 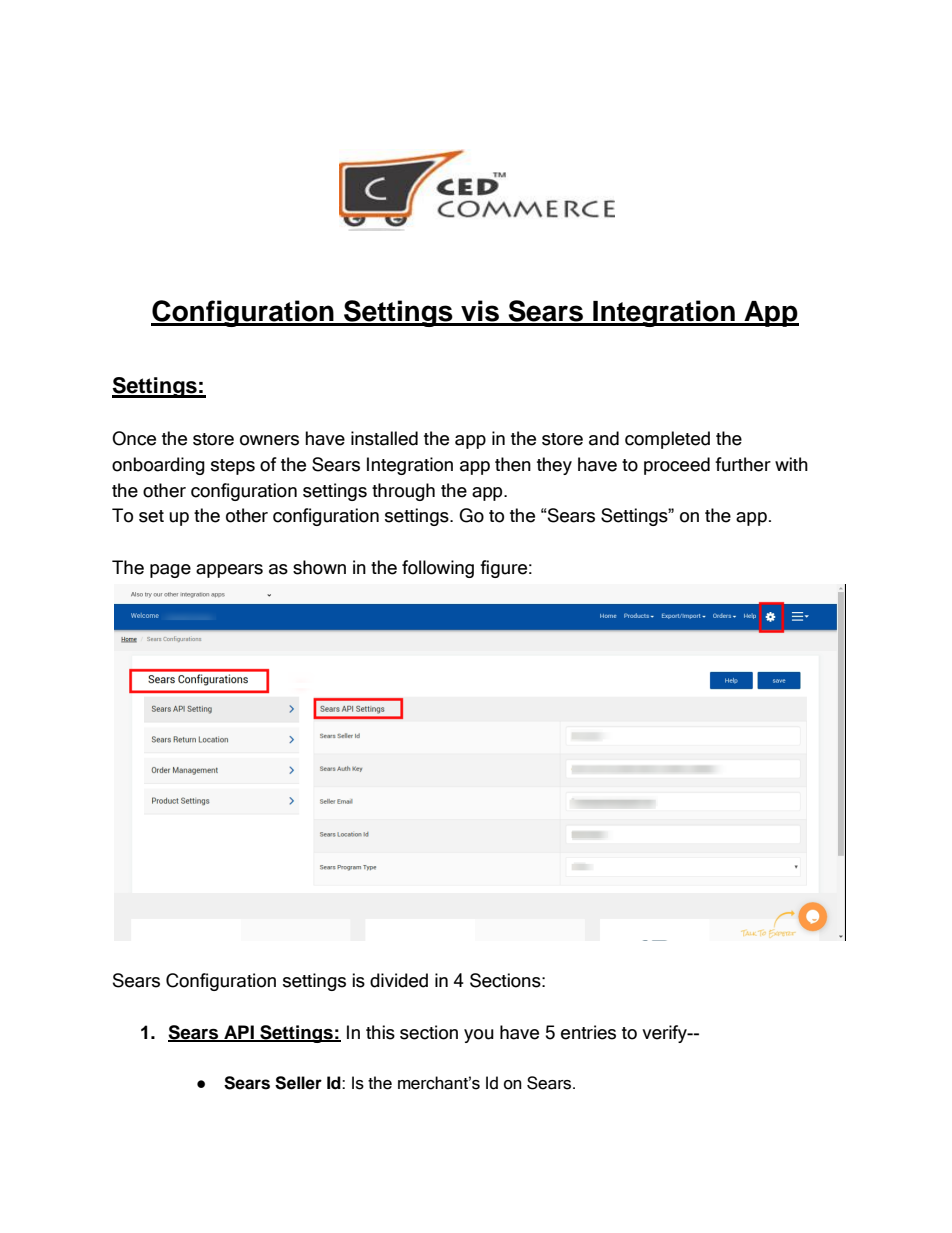 I want to click on API, so click(x=239, y=1033).
